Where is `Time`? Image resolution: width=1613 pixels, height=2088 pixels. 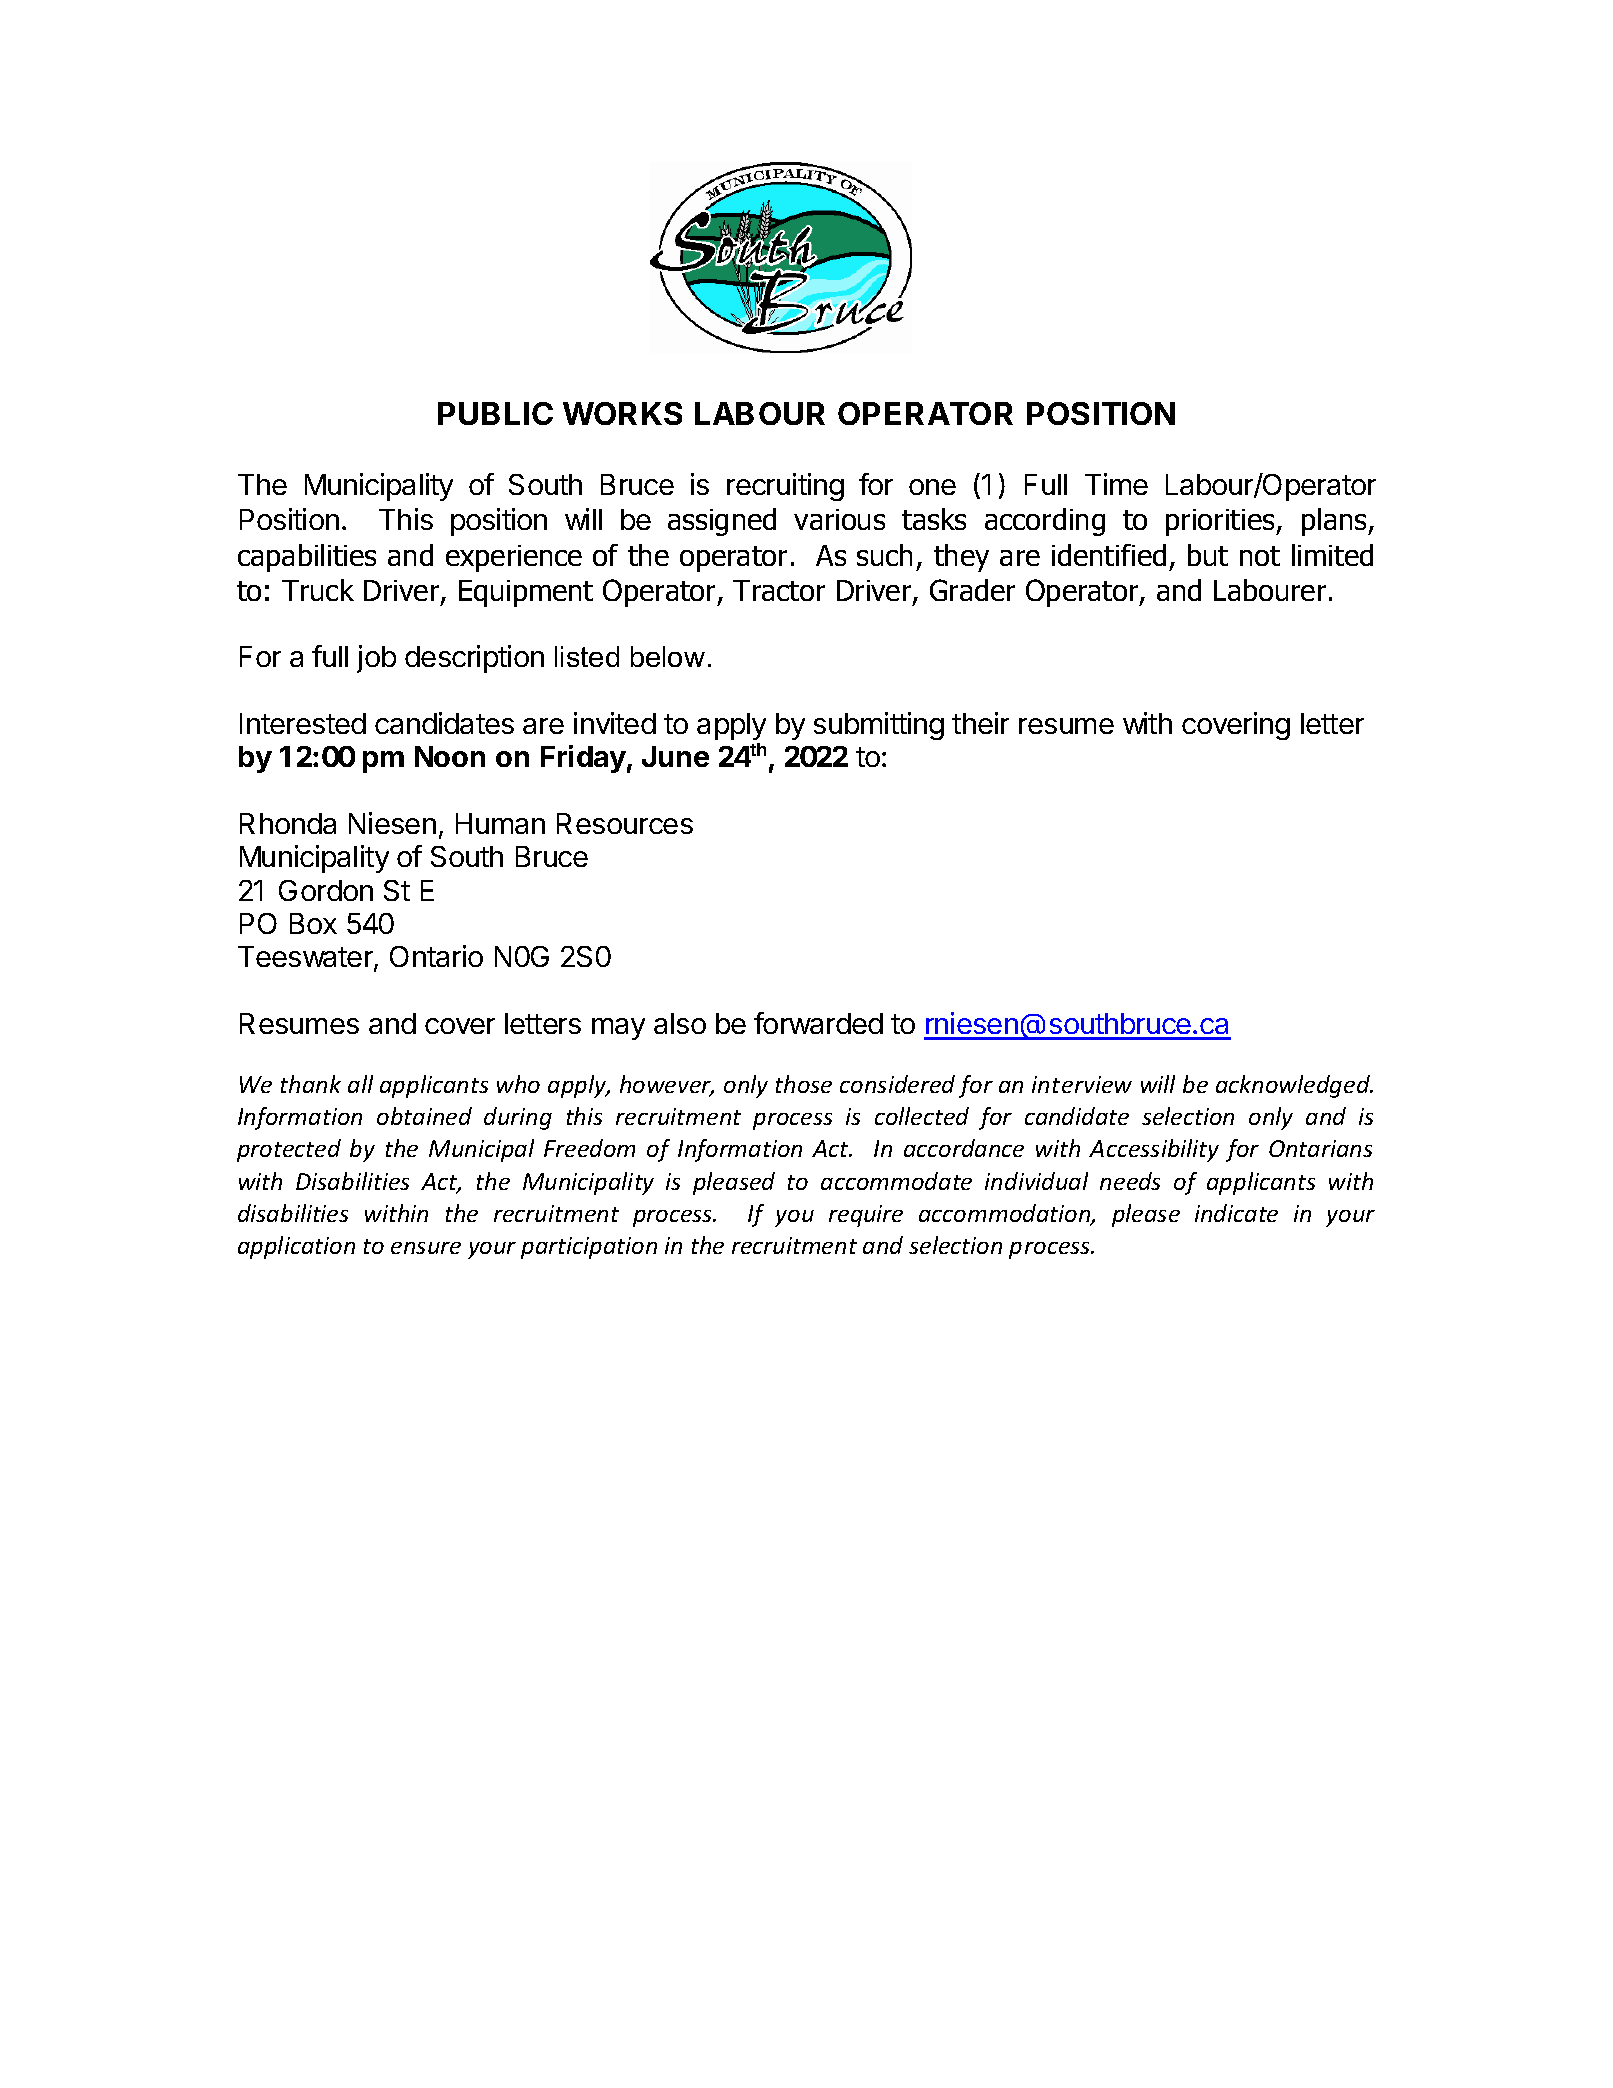
Time is located at coordinates (1116, 484).
